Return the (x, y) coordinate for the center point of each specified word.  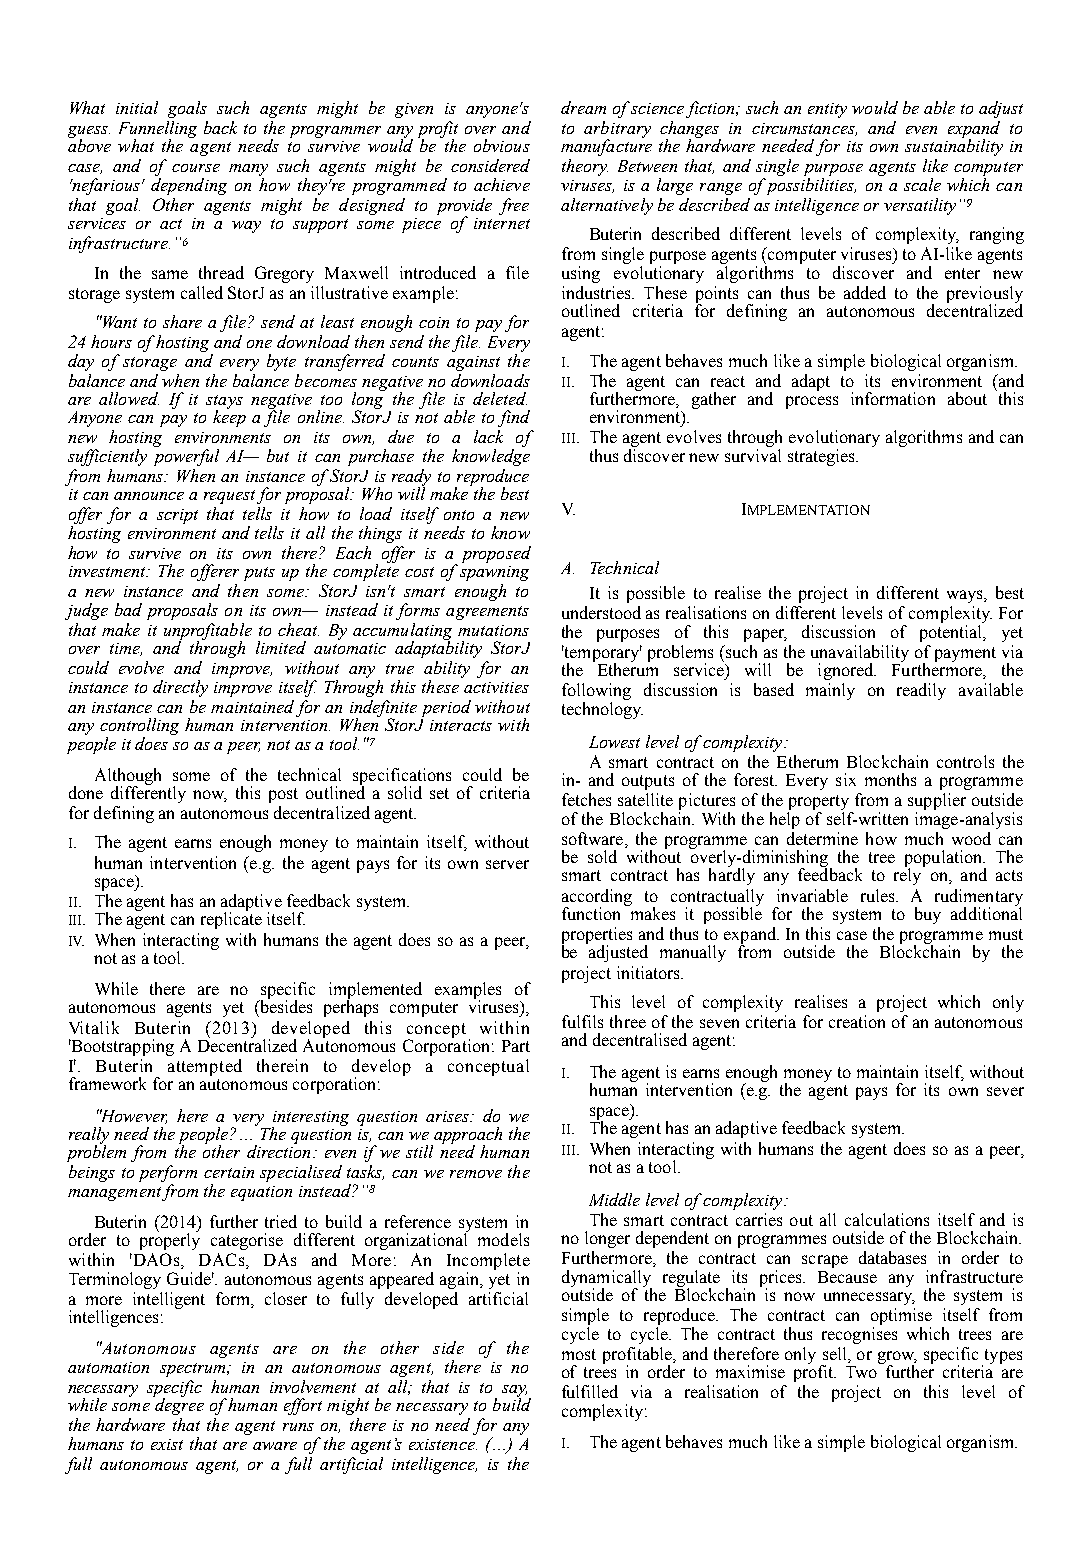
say (514, 1392)
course (196, 168)
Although (128, 777)
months (890, 779)
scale (922, 184)
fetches (586, 799)
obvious (502, 145)
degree (178, 1405)
